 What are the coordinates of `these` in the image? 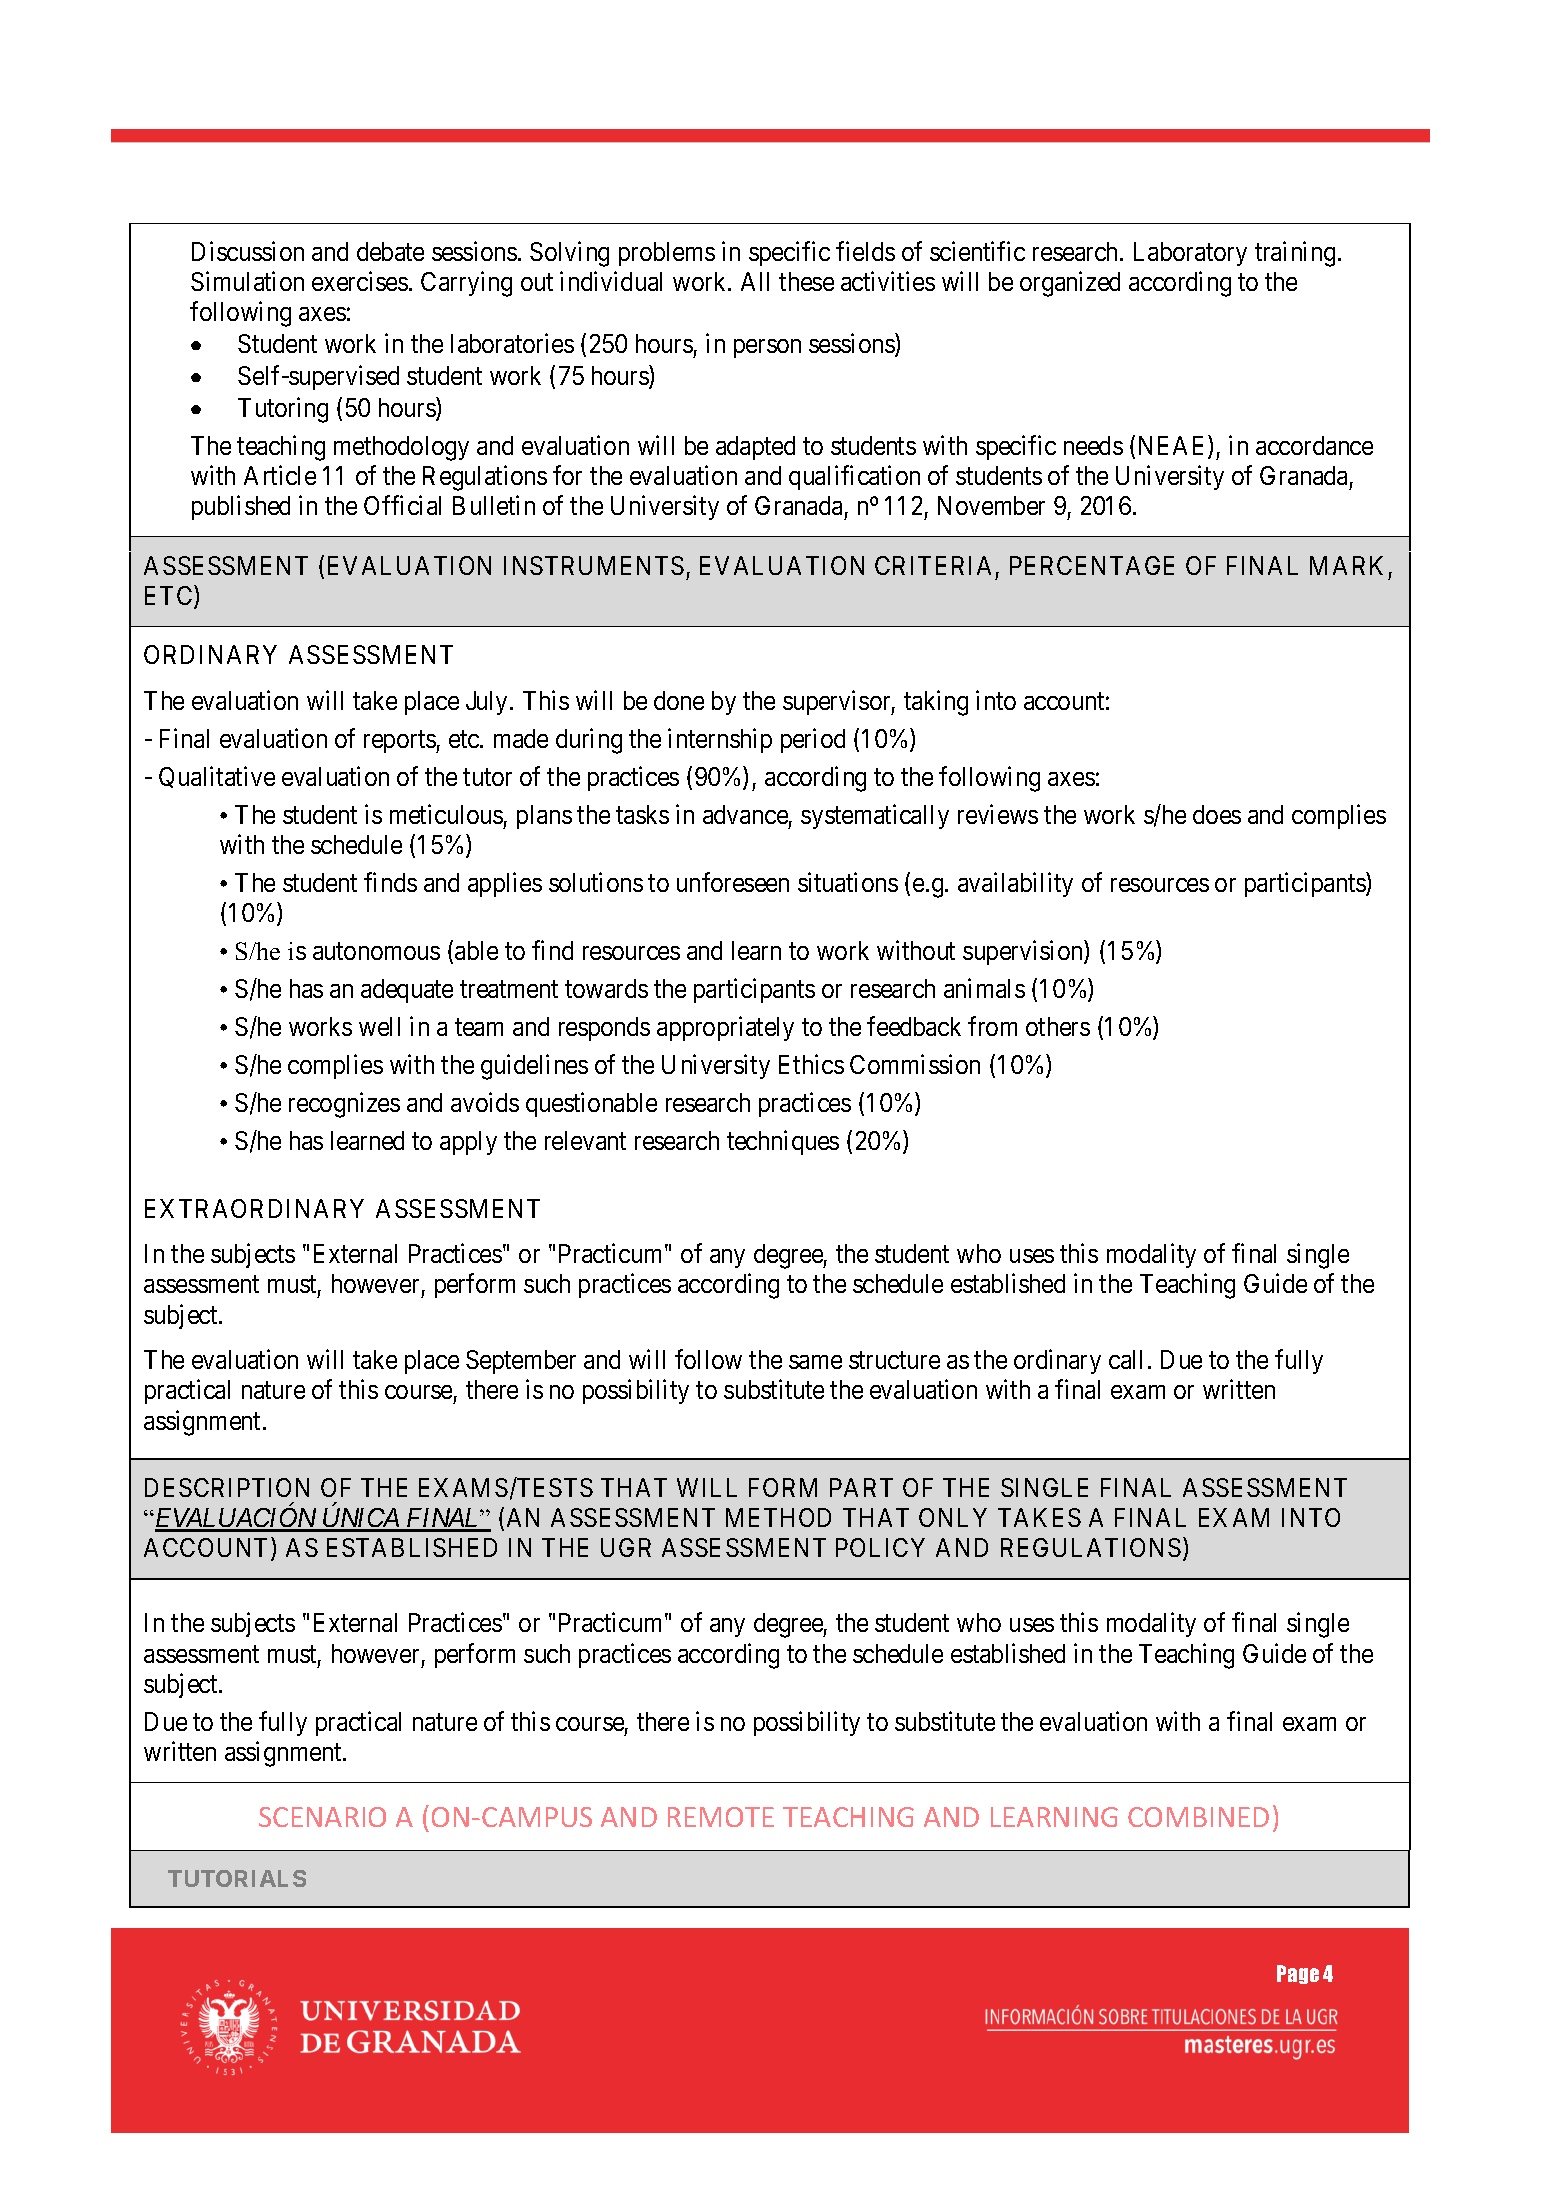 It's located at (806, 281).
